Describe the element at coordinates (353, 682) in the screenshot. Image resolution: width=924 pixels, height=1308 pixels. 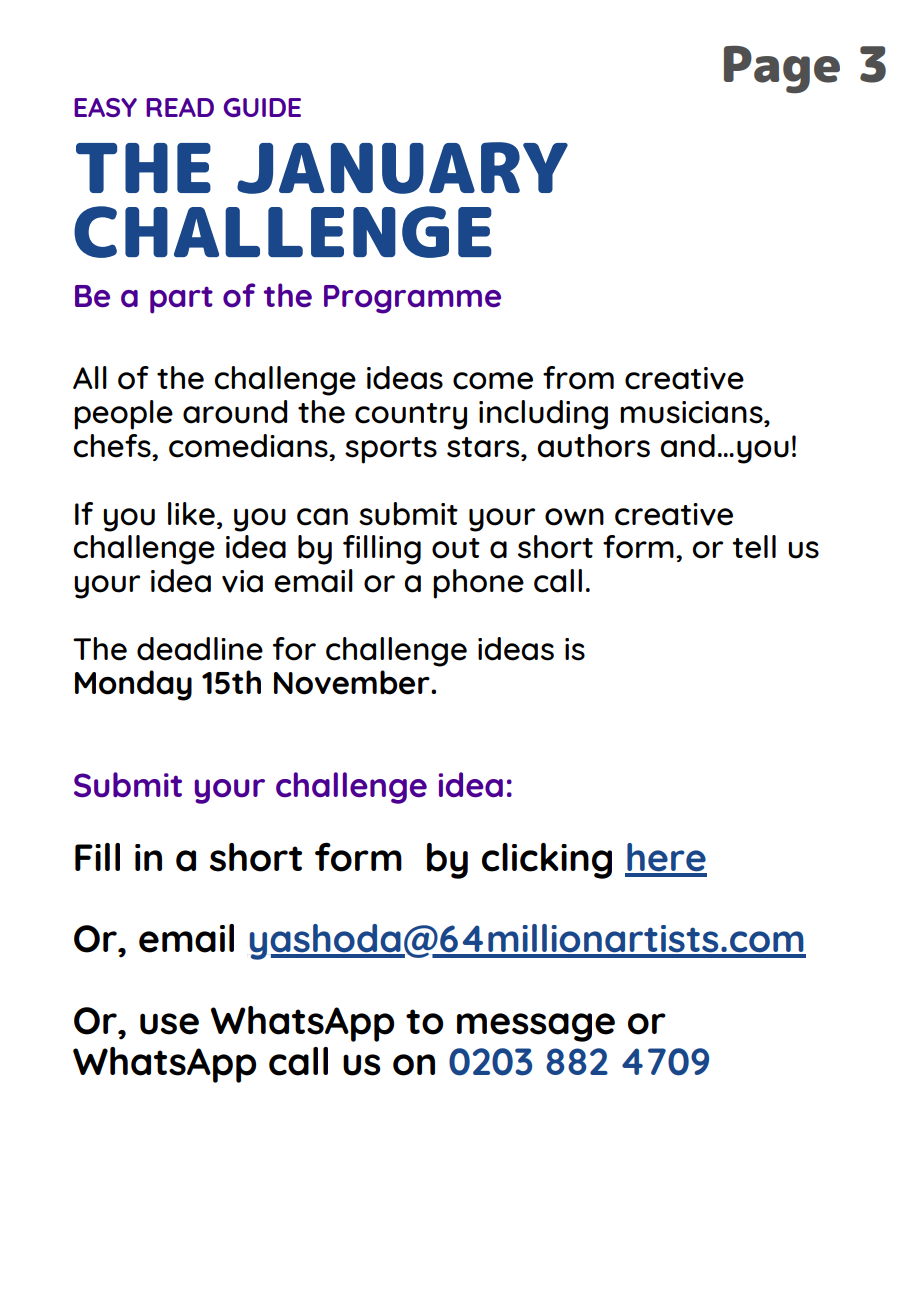
I see `November` at that location.
